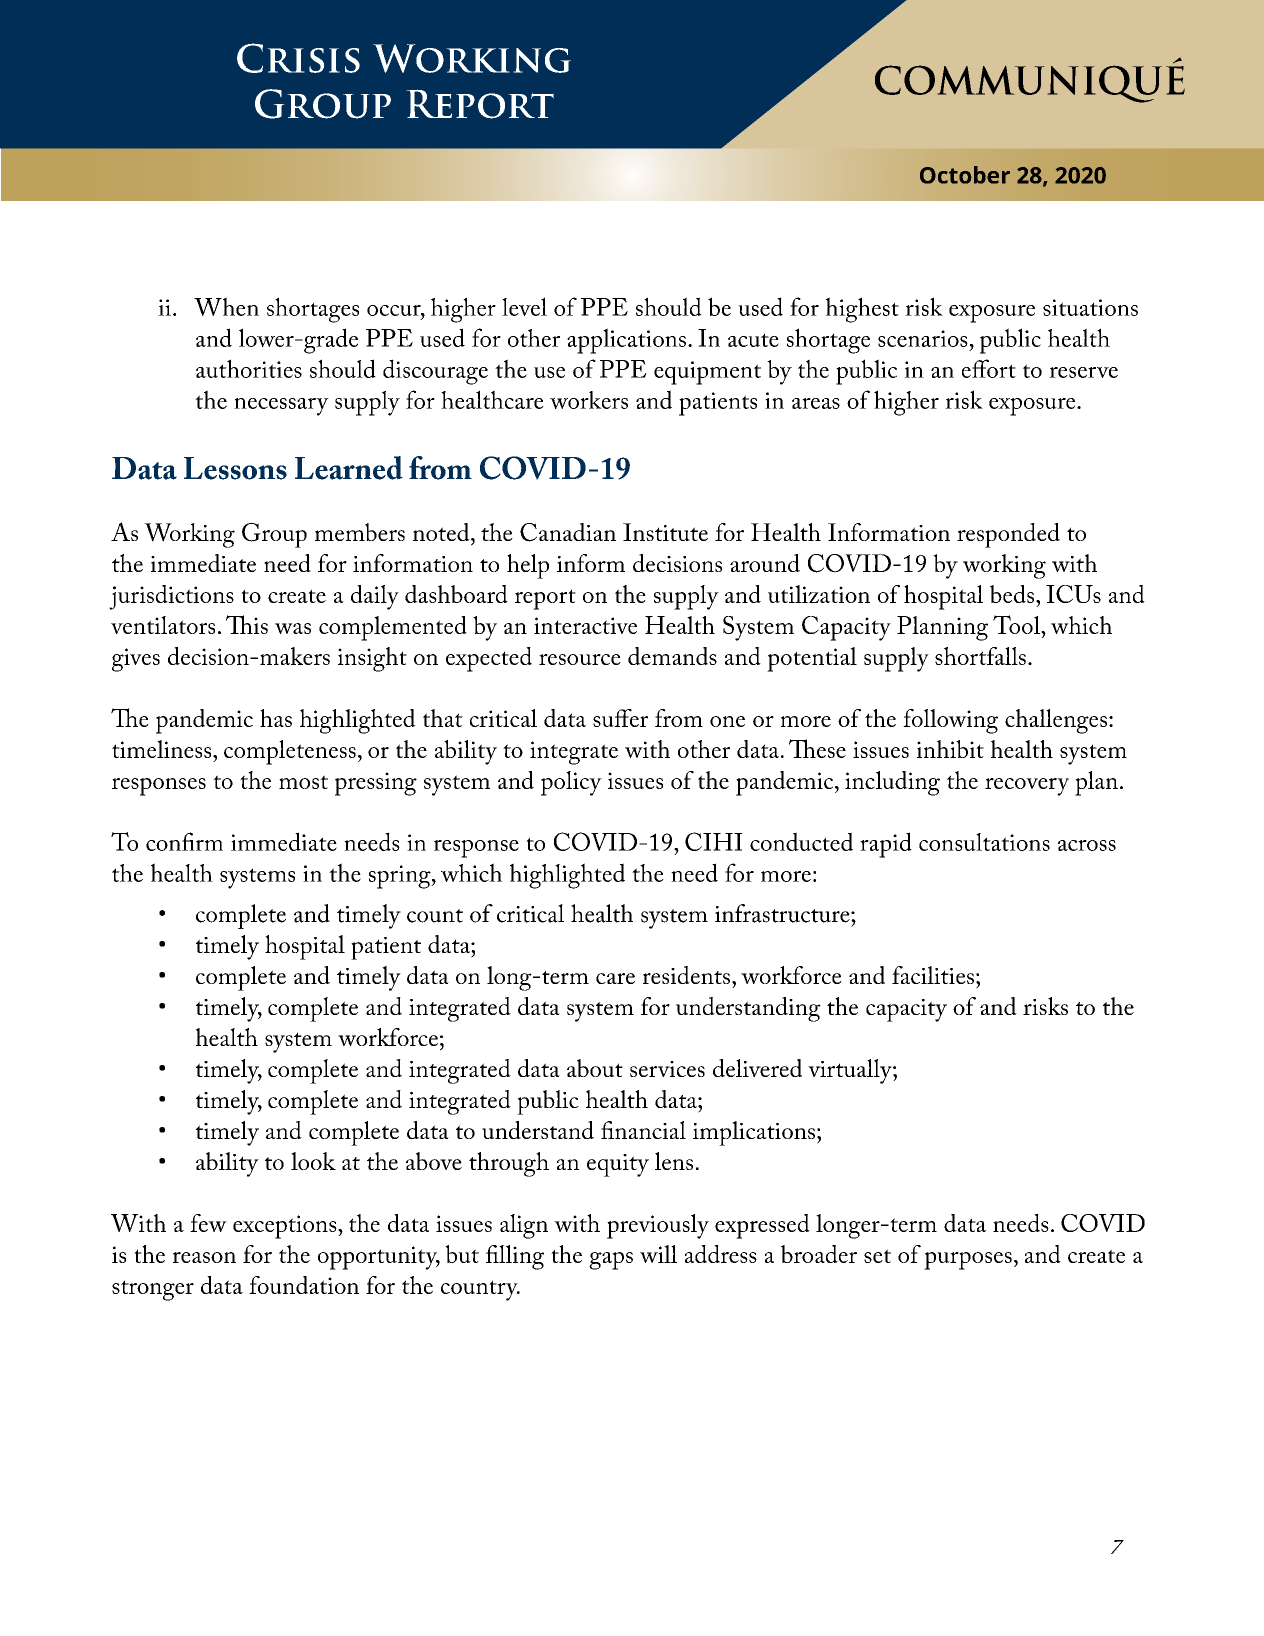  What do you see at coordinates (968, 1261) in the document?
I see `purposes` at bounding box center [968, 1261].
